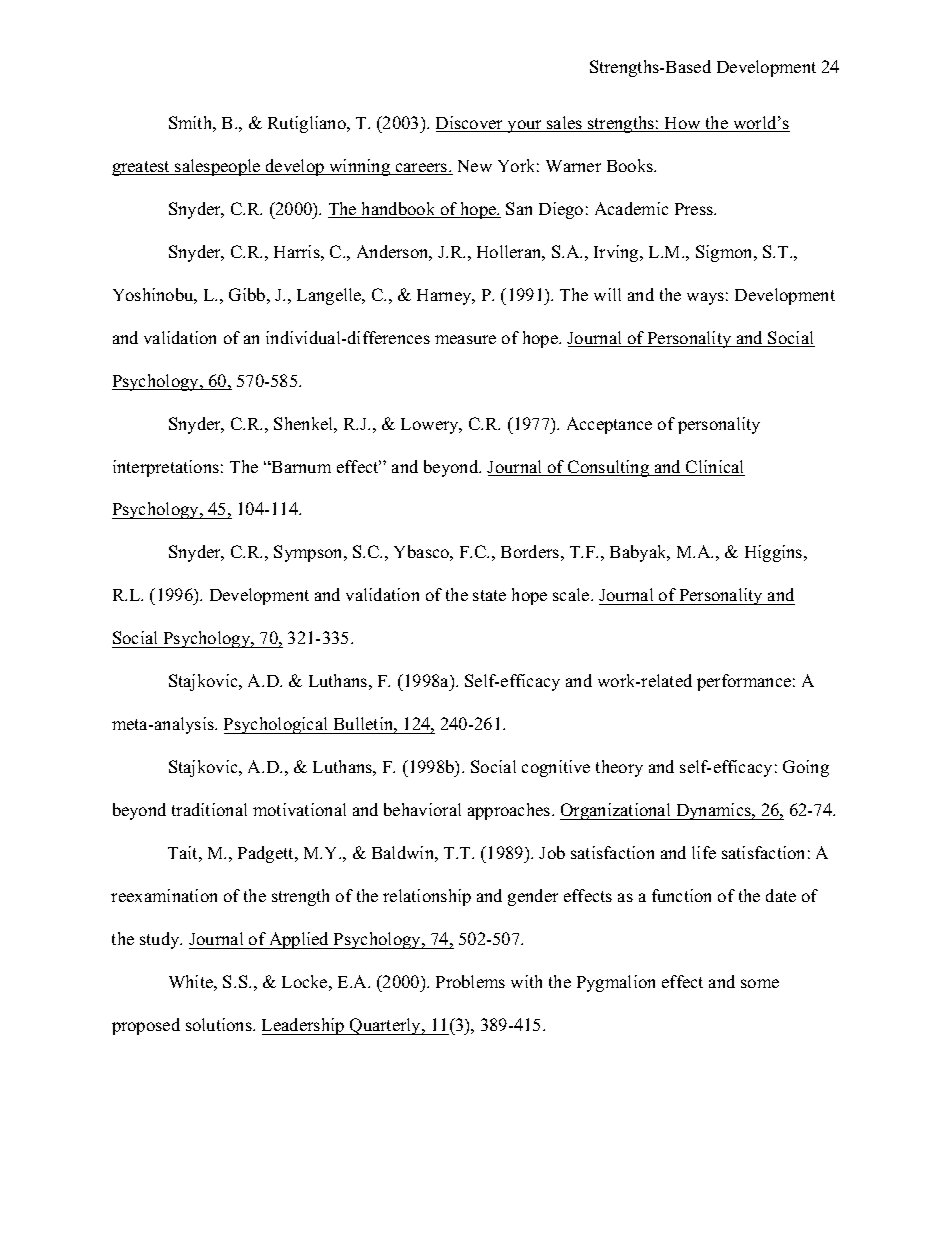 This document has height=1233, width=952. I want to click on solutions, so click(220, 1024).
